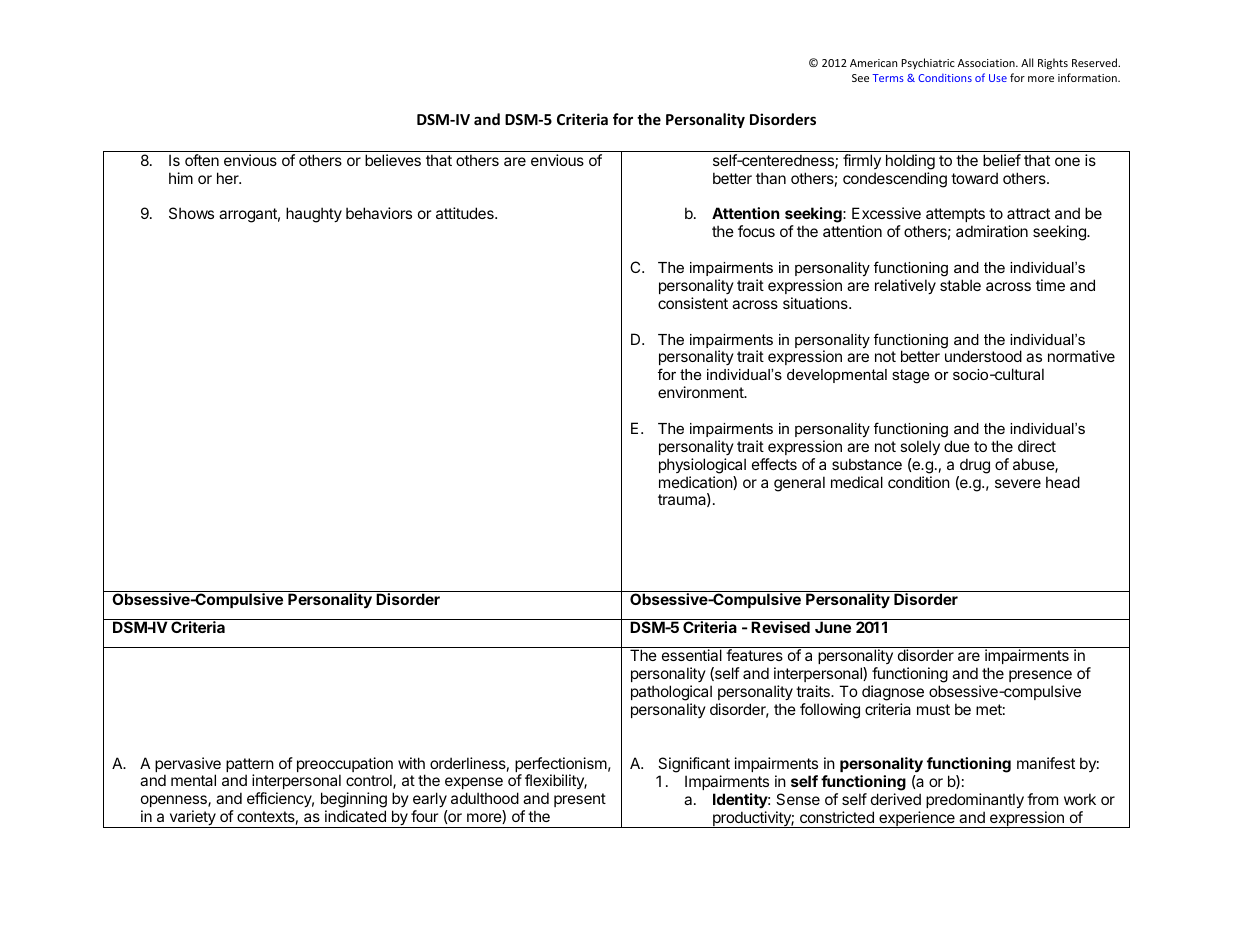 Image resolution: width=1233 pixels, height=952 pixels. What do you see at coordinates (975, 801) in the document?
I see `predominantly` at bounding box center [975, 801].
